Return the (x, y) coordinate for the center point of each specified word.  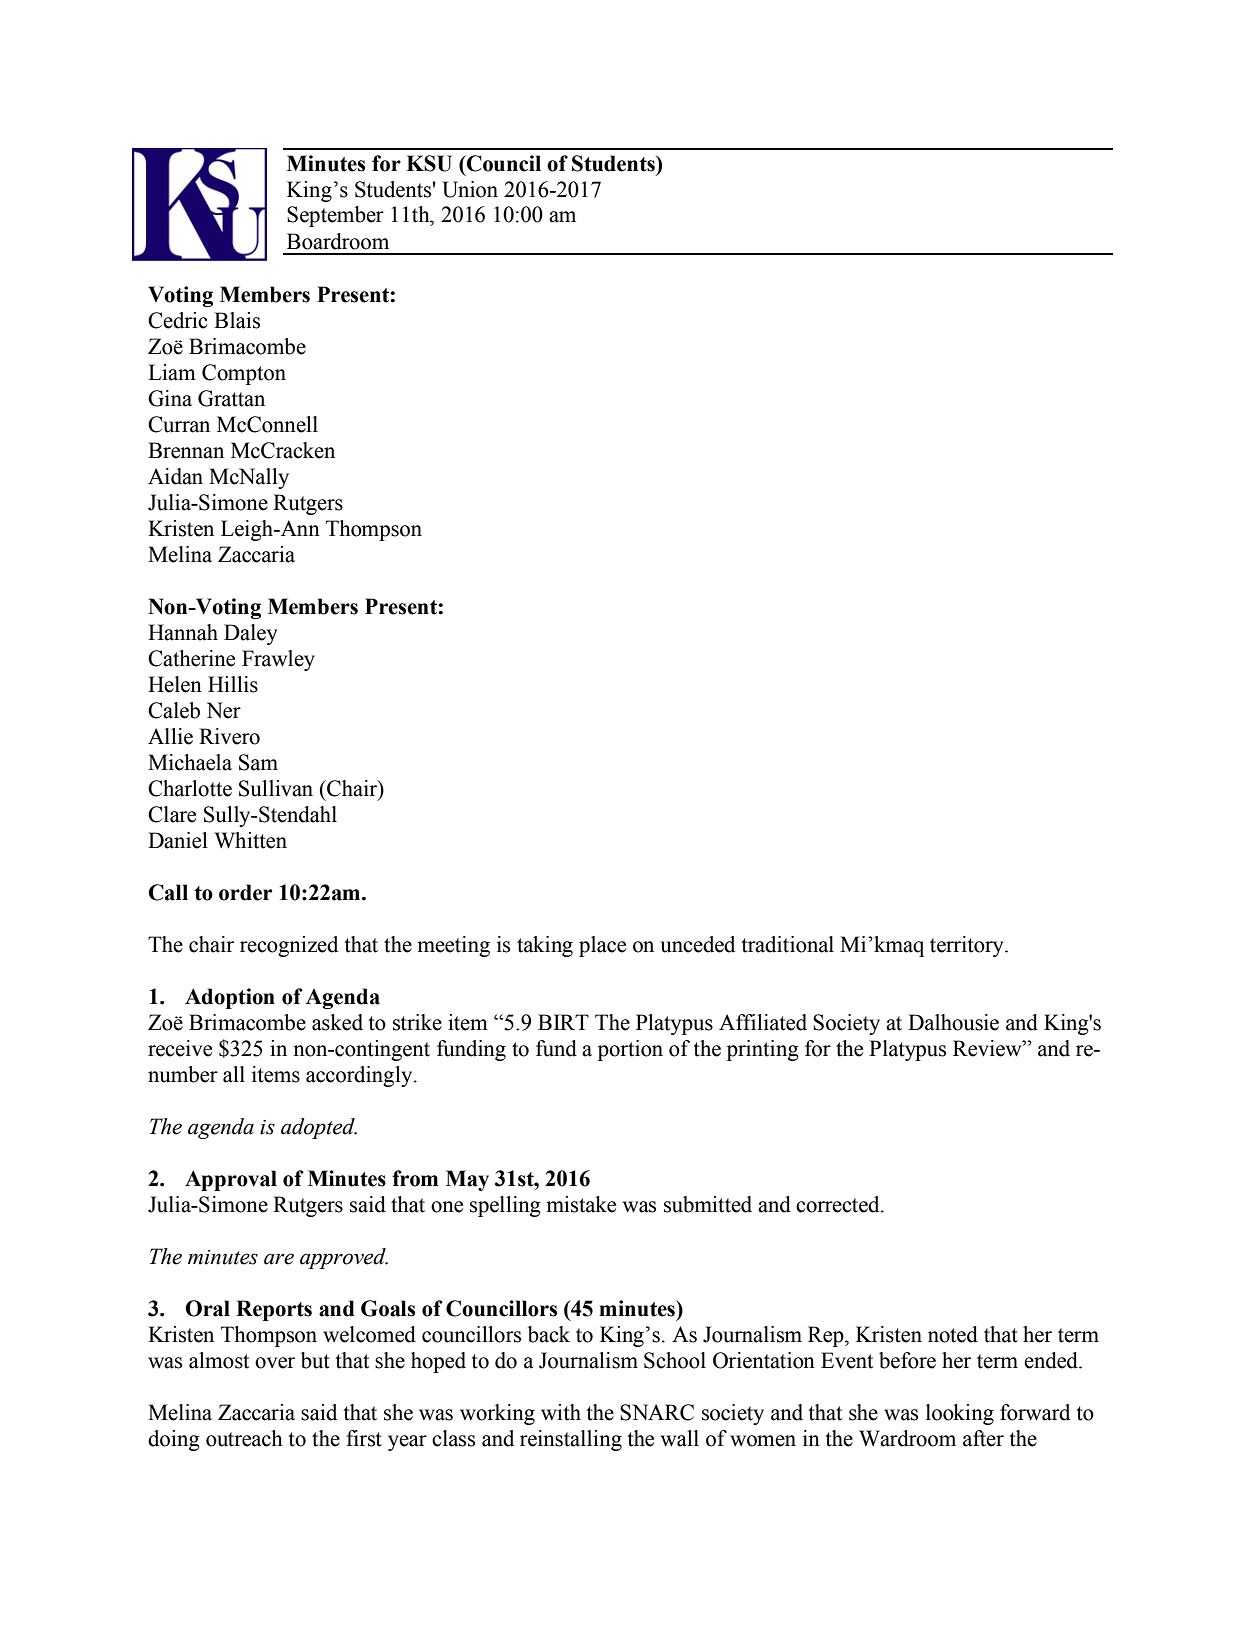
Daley (250, 634)
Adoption (230, 998)
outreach (244, 1438)
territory (968, 946)
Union (470, 189)
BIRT (563, 1022)
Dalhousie (953, 1022)
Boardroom (338, 241)
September (335, 216)
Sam (258, 762)
